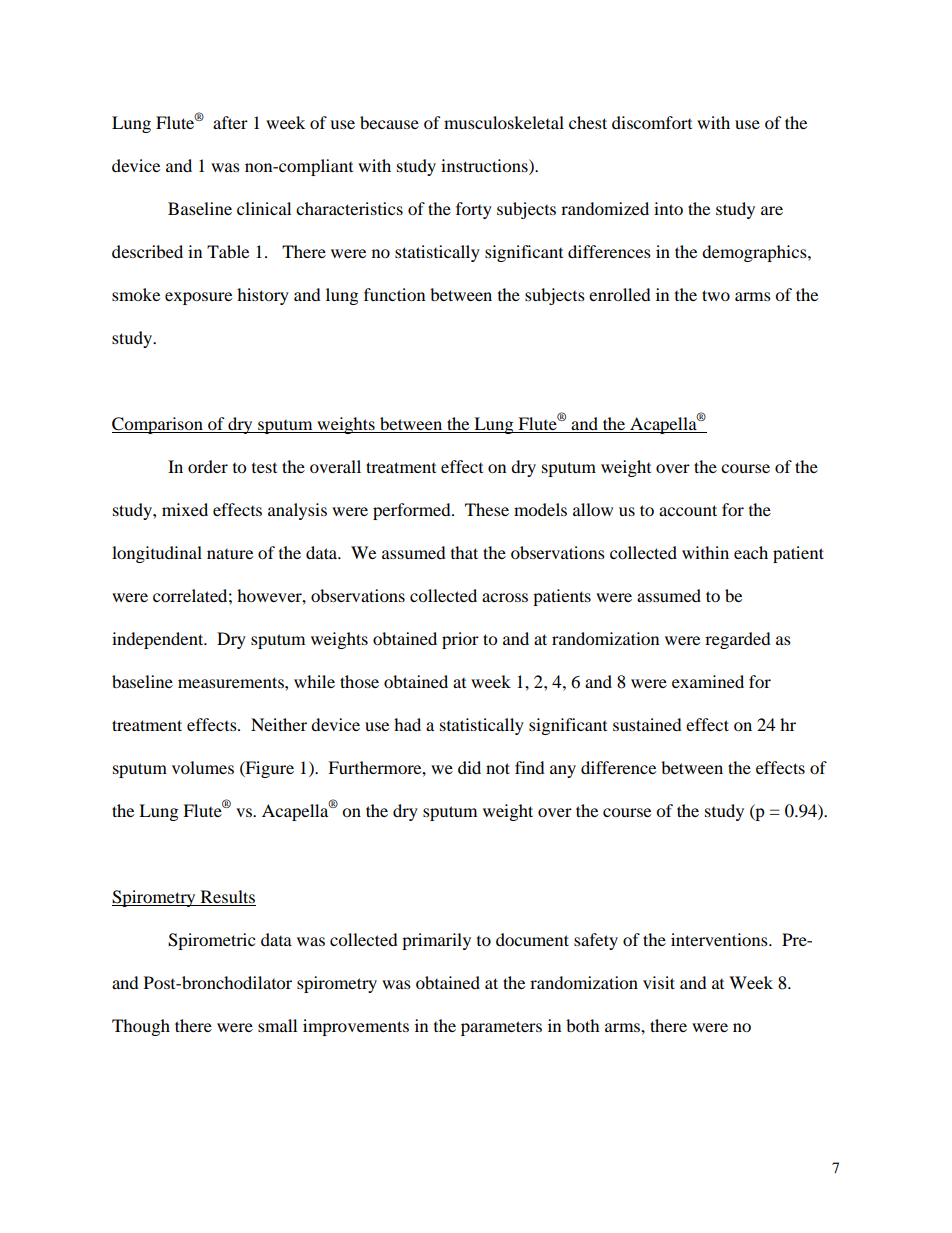 The image size is (952, 1233). Describe the element at coordinates (688, 510) in the image. I see `account` at that location.
